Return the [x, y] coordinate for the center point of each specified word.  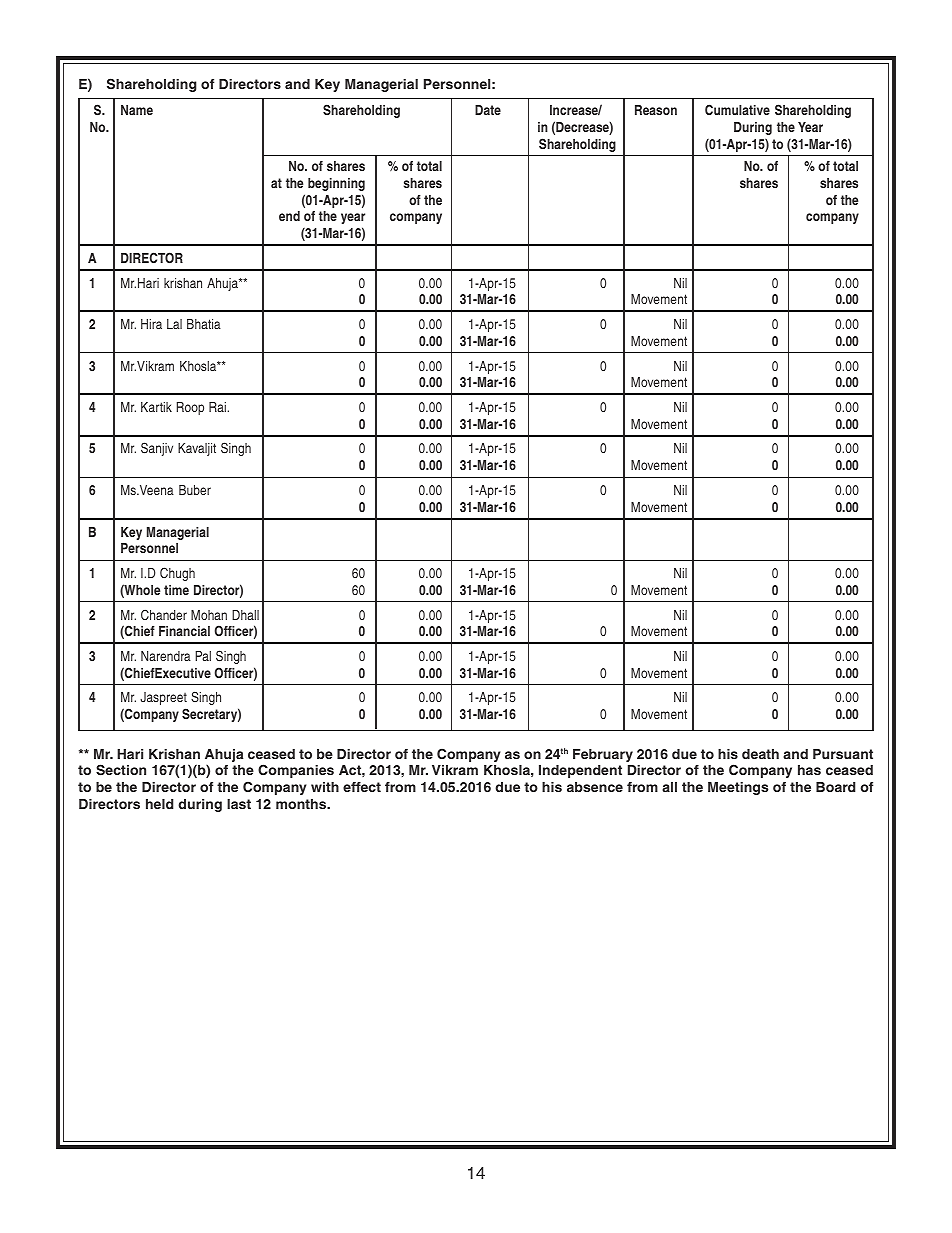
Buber [195, 490]
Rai [217, 407]
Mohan [209, 615]
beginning [336, 184]
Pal [203, 656]
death [760, 754]
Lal [174, 324]
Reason [656, 110]
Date [488, 110]
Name [137, 110]
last [239, 804]
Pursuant [843, 754]
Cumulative [737, 109]
